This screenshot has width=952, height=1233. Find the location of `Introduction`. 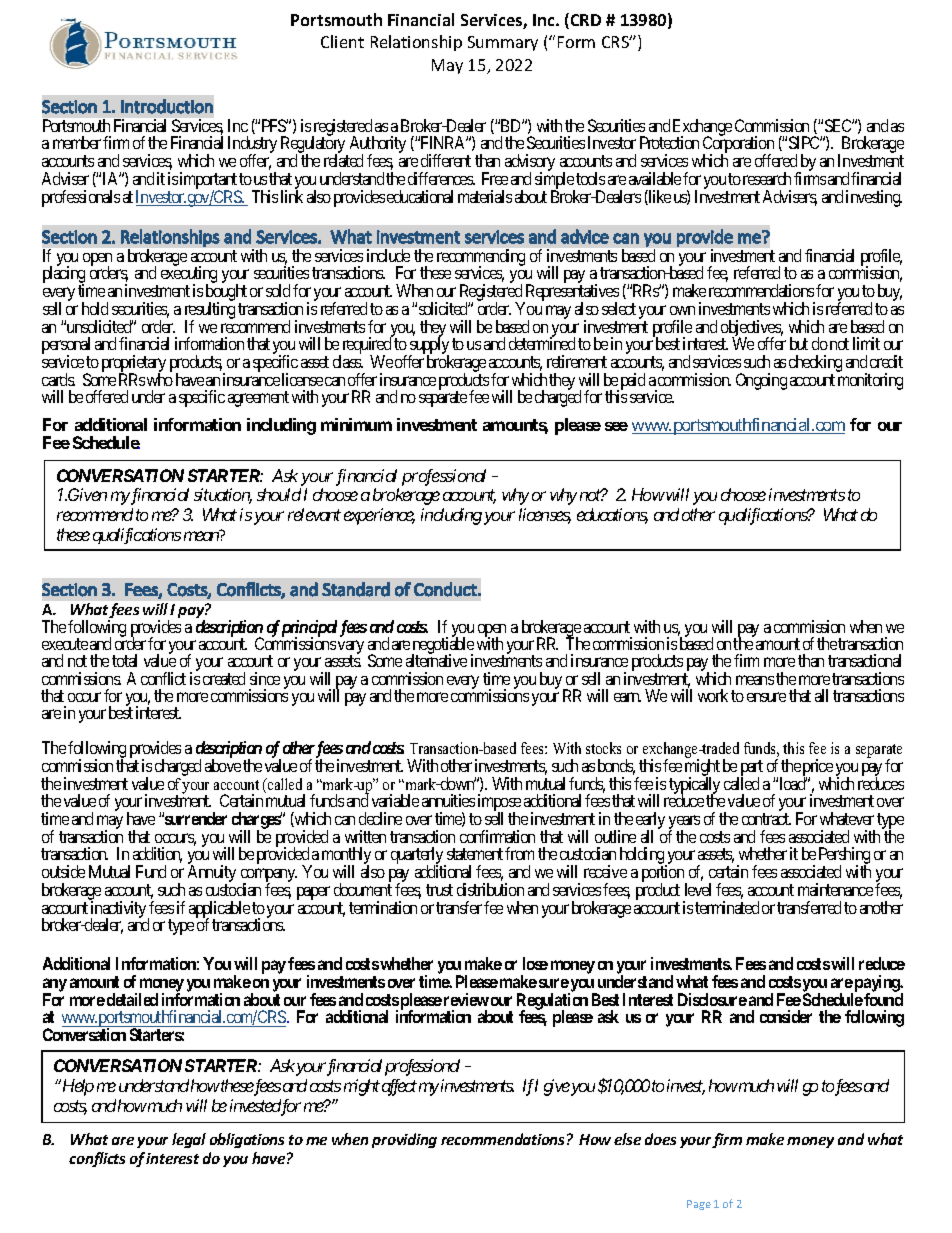

Introduction is located at coordinates (167, 106).
